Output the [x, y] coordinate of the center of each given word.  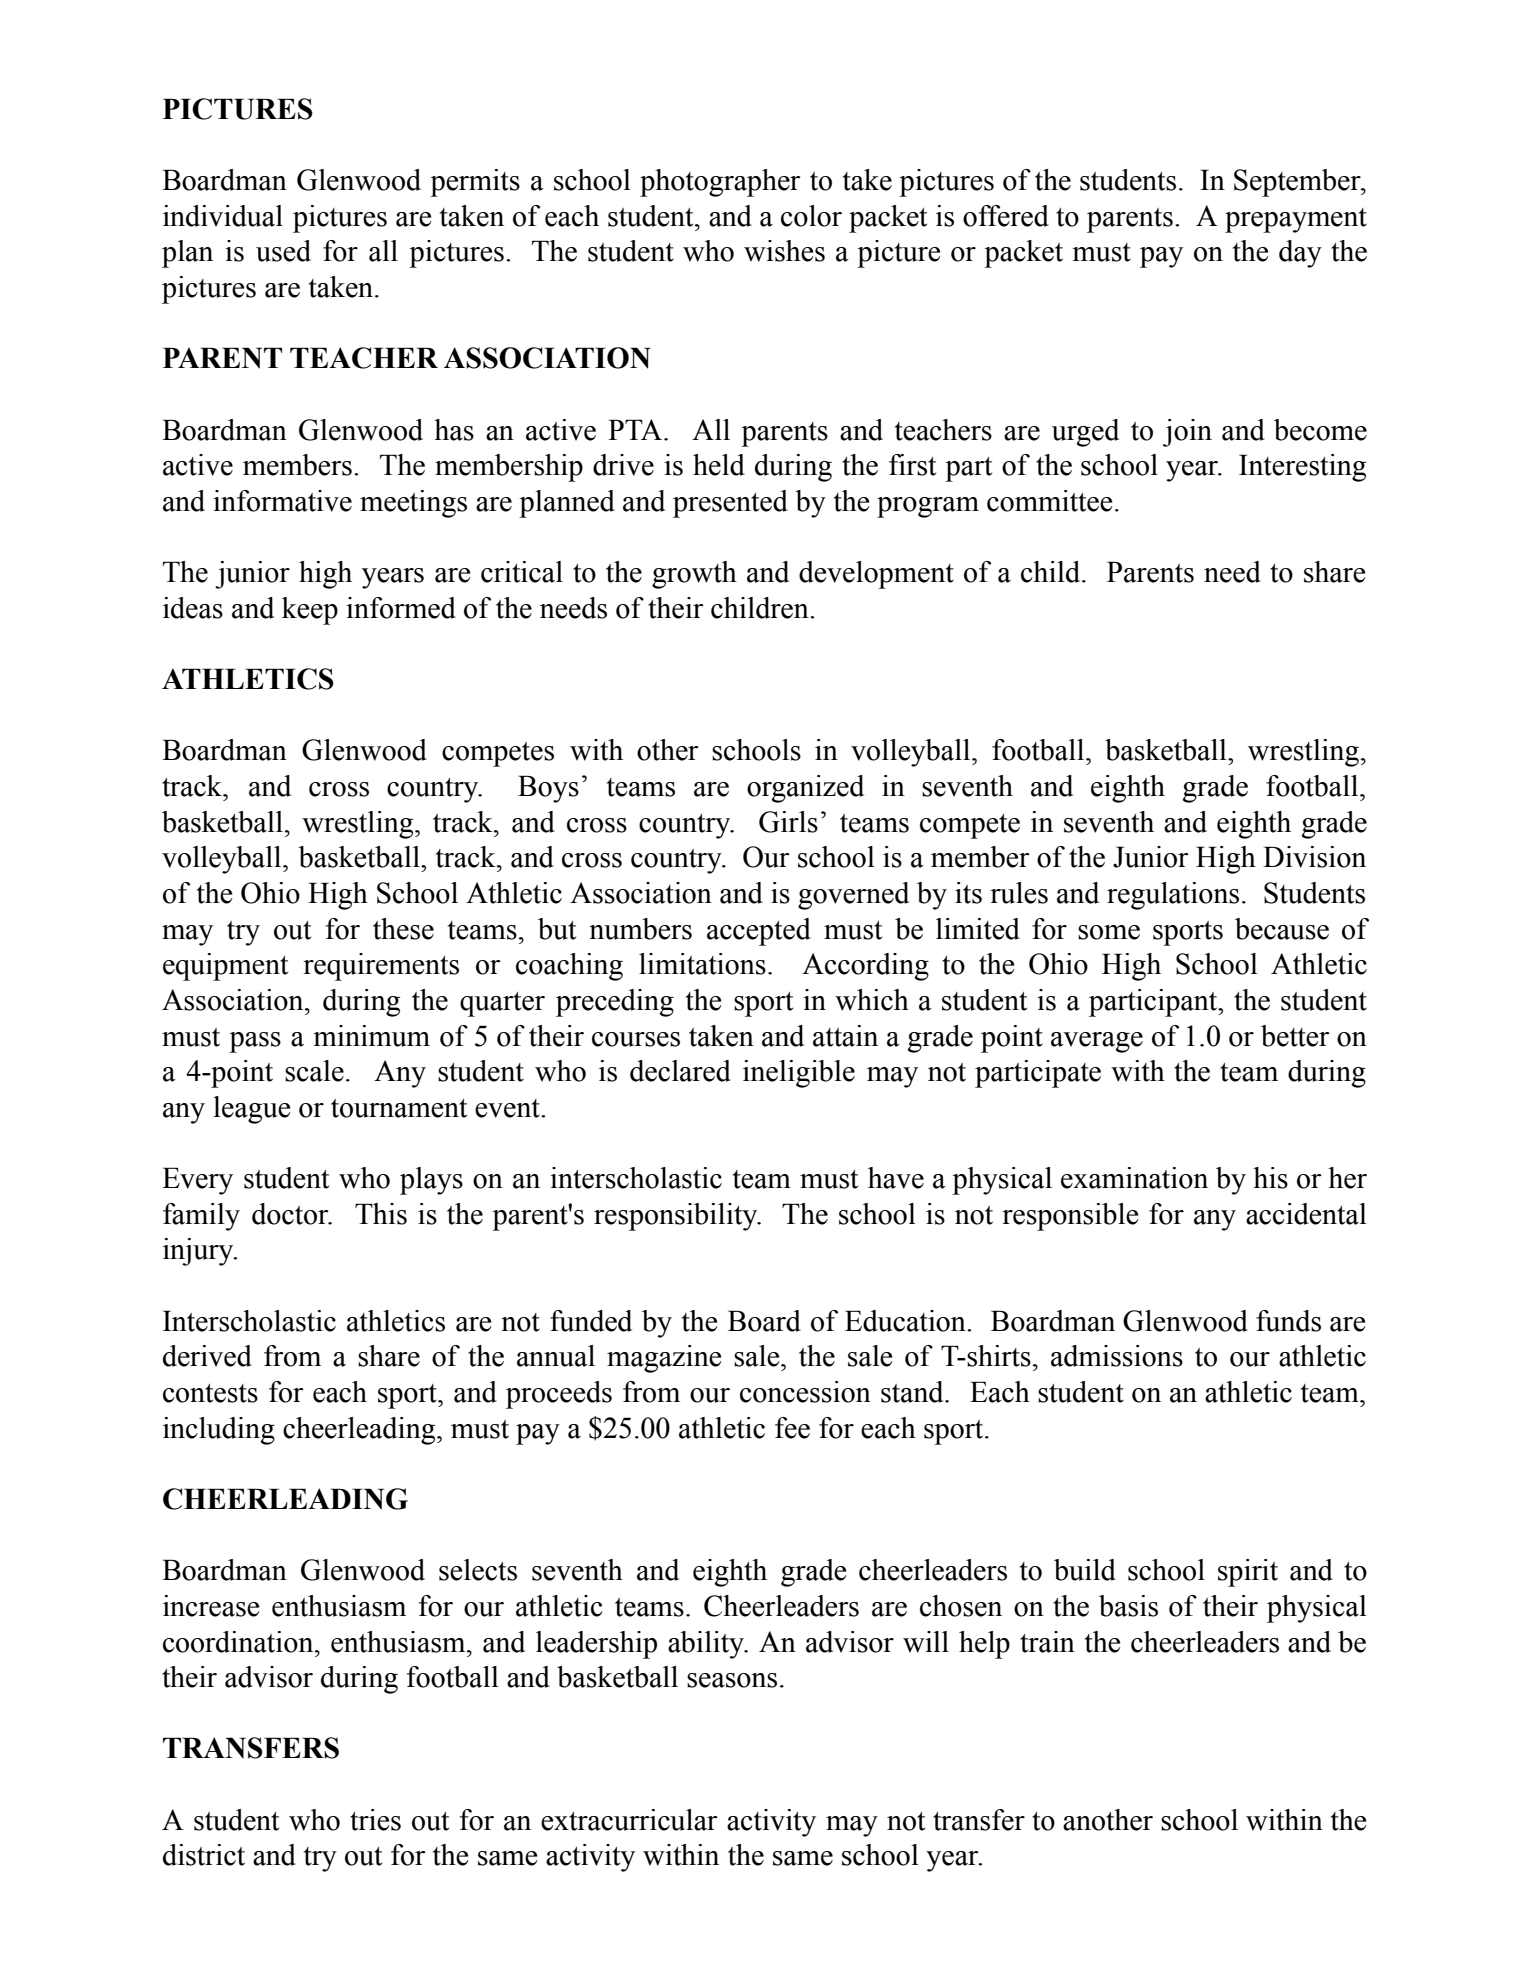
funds [1288, 1321]
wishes [784, 251]
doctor [291, 1214]
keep [310, 611]
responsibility [677, 1217]
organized [805, 789]
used [283, 251]
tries [375, 1820]
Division [1314, 857]
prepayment [1296, 220]
